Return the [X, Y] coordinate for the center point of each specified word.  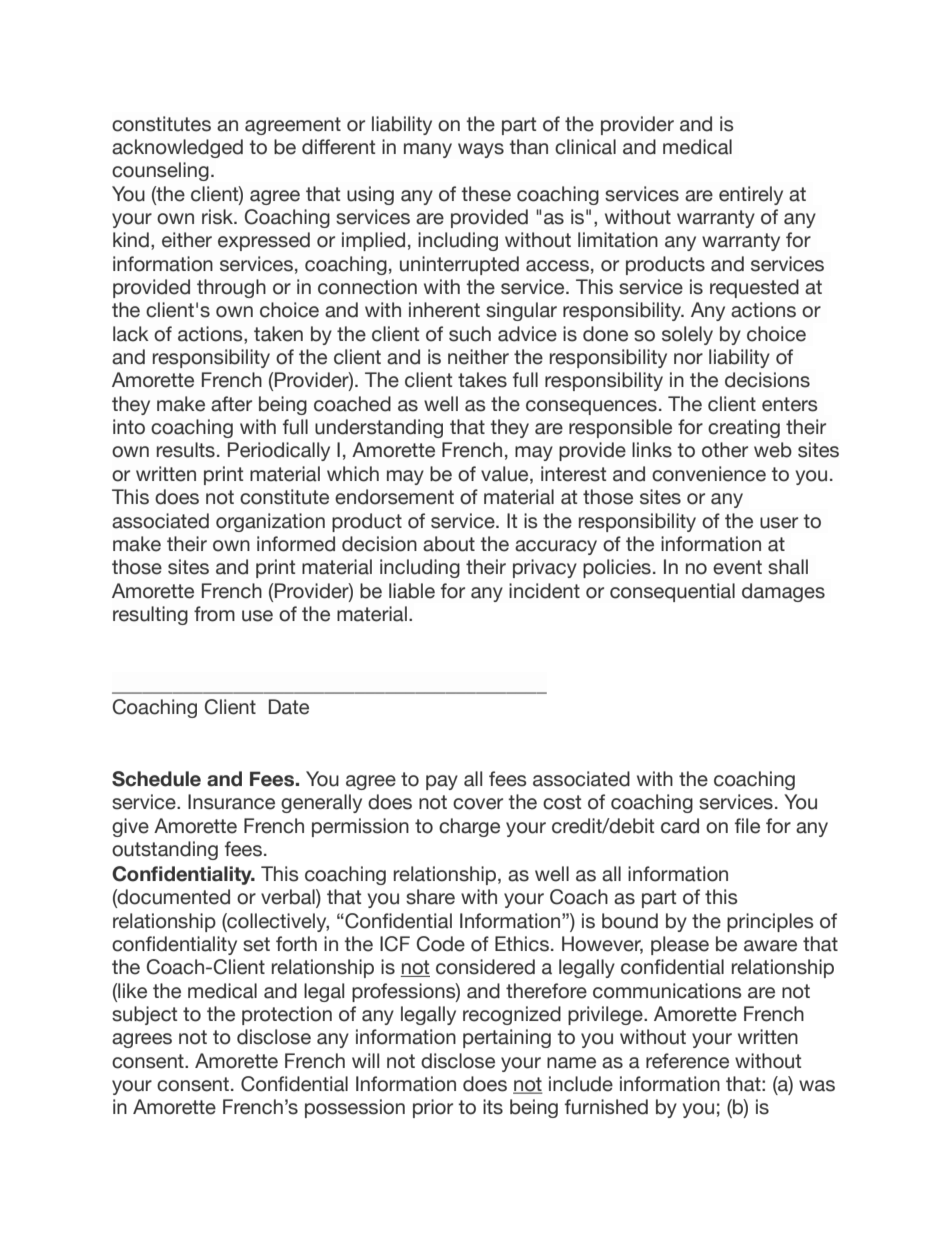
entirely [751, 195]
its [493, 1107]
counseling [160, 171]
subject [144, 1015]
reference [687, 1061]
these [486, 194]
